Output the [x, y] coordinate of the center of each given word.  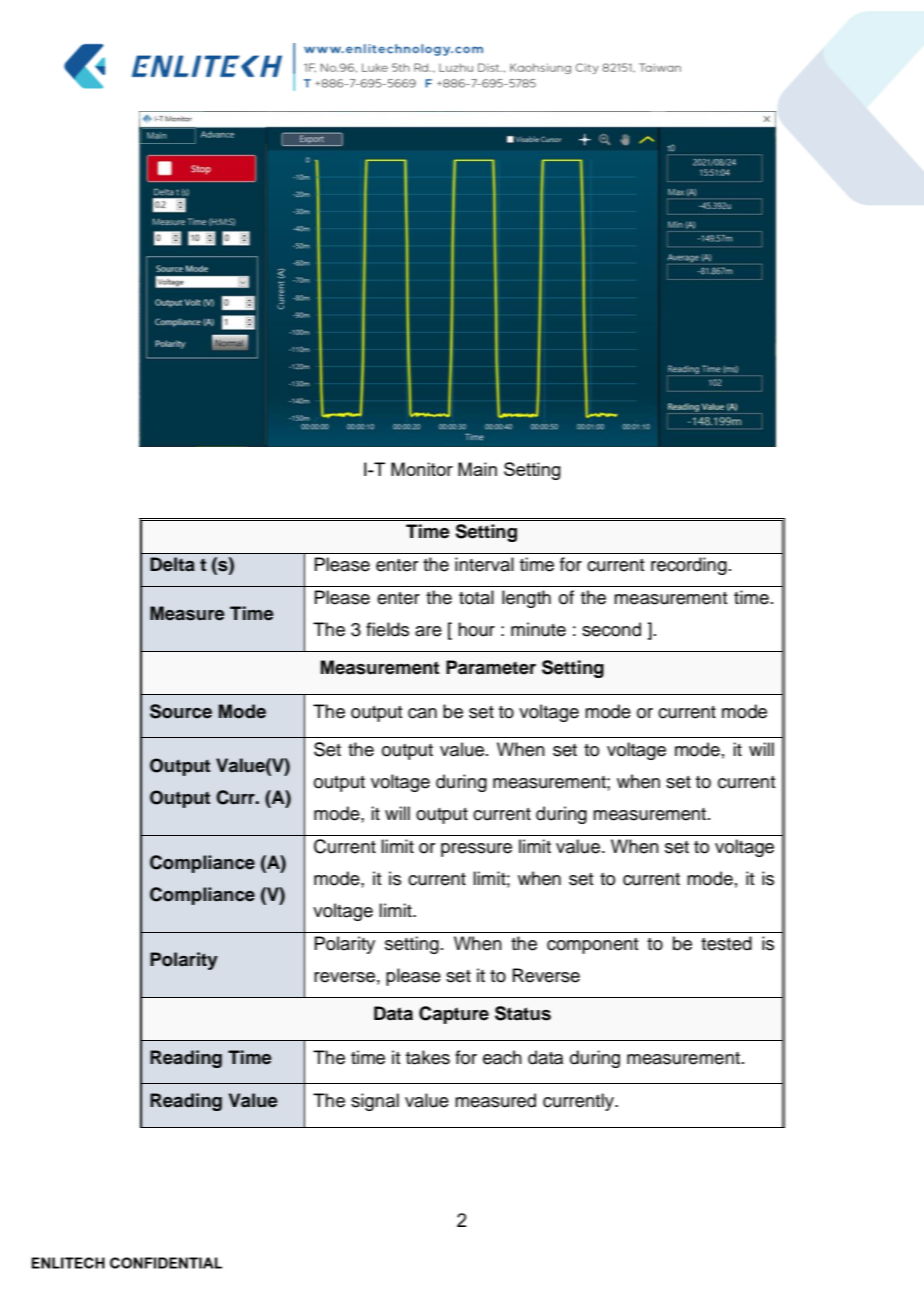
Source [181, 711]
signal [375, 1102]
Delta [172, 564]
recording [689, 566]
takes [428, 1057]
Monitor [422, 469]
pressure [476, 850]
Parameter [491, 667]
